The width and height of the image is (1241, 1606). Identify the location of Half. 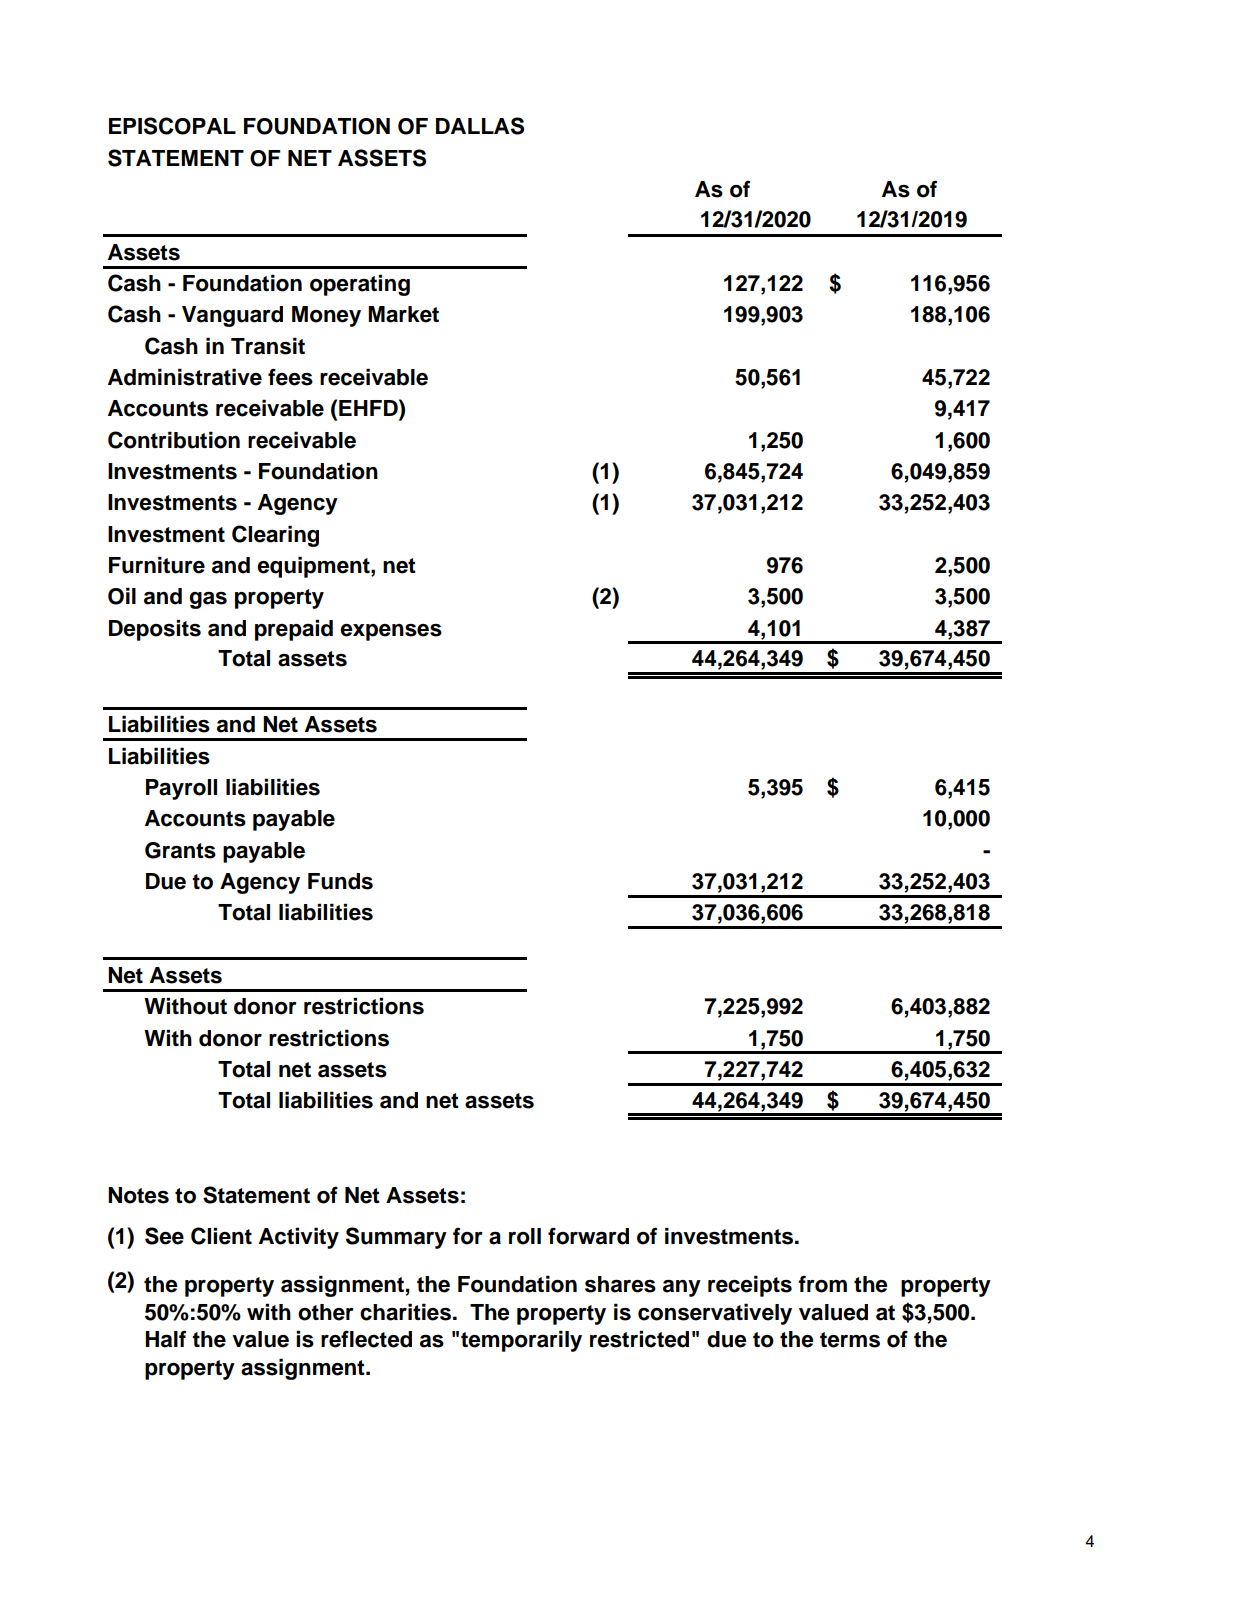
(165, 1339).
